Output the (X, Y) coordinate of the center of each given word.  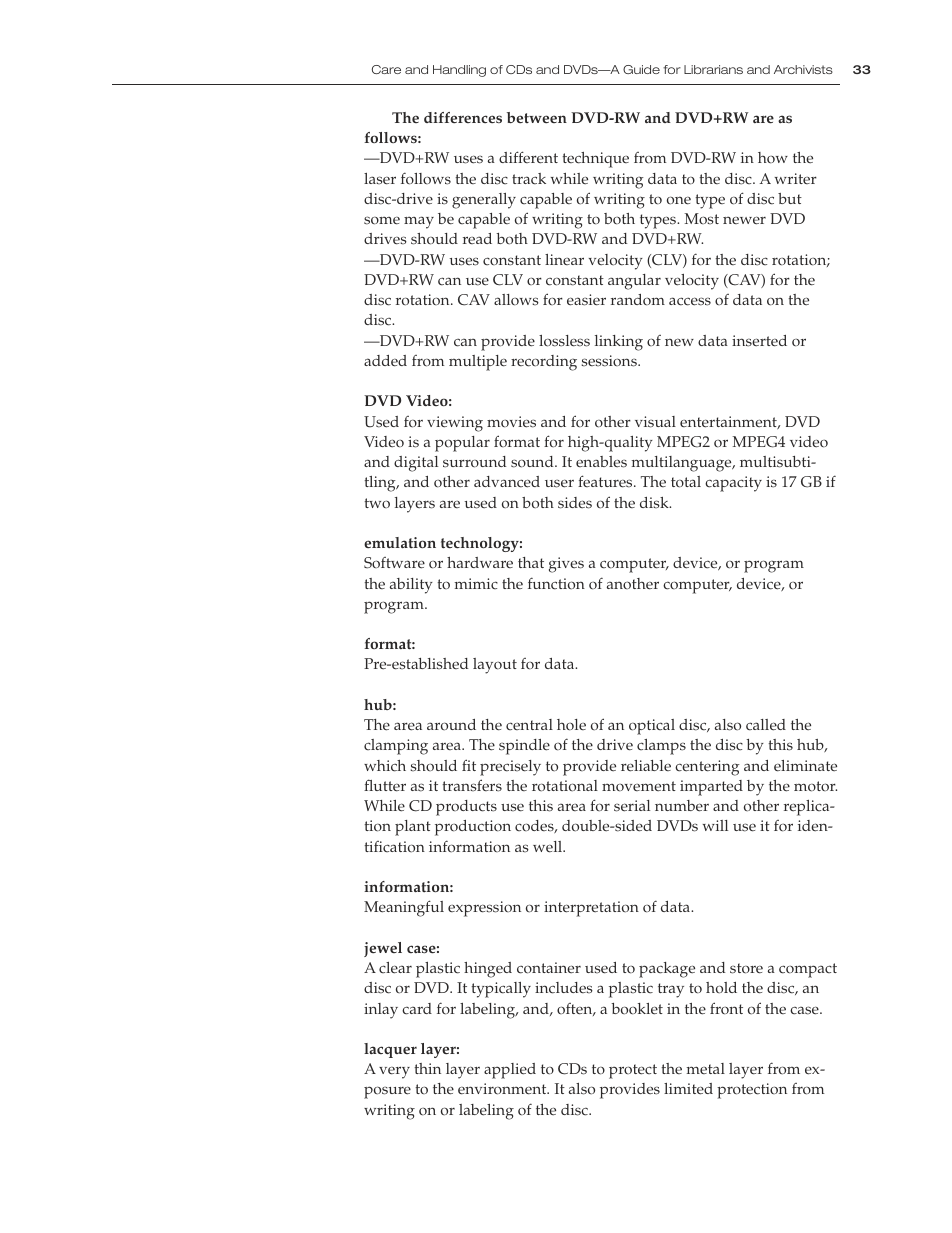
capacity (733, 484)
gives (566, 565)
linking (619, 343)
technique (595, 160)
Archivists (803, 69)
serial (632, 806)
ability (411, 586)
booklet (637, 1009)
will (715, 825)
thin (427, 1068)
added (385, 361)
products (466, 808)
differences (463, 117)
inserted (759, 341)
